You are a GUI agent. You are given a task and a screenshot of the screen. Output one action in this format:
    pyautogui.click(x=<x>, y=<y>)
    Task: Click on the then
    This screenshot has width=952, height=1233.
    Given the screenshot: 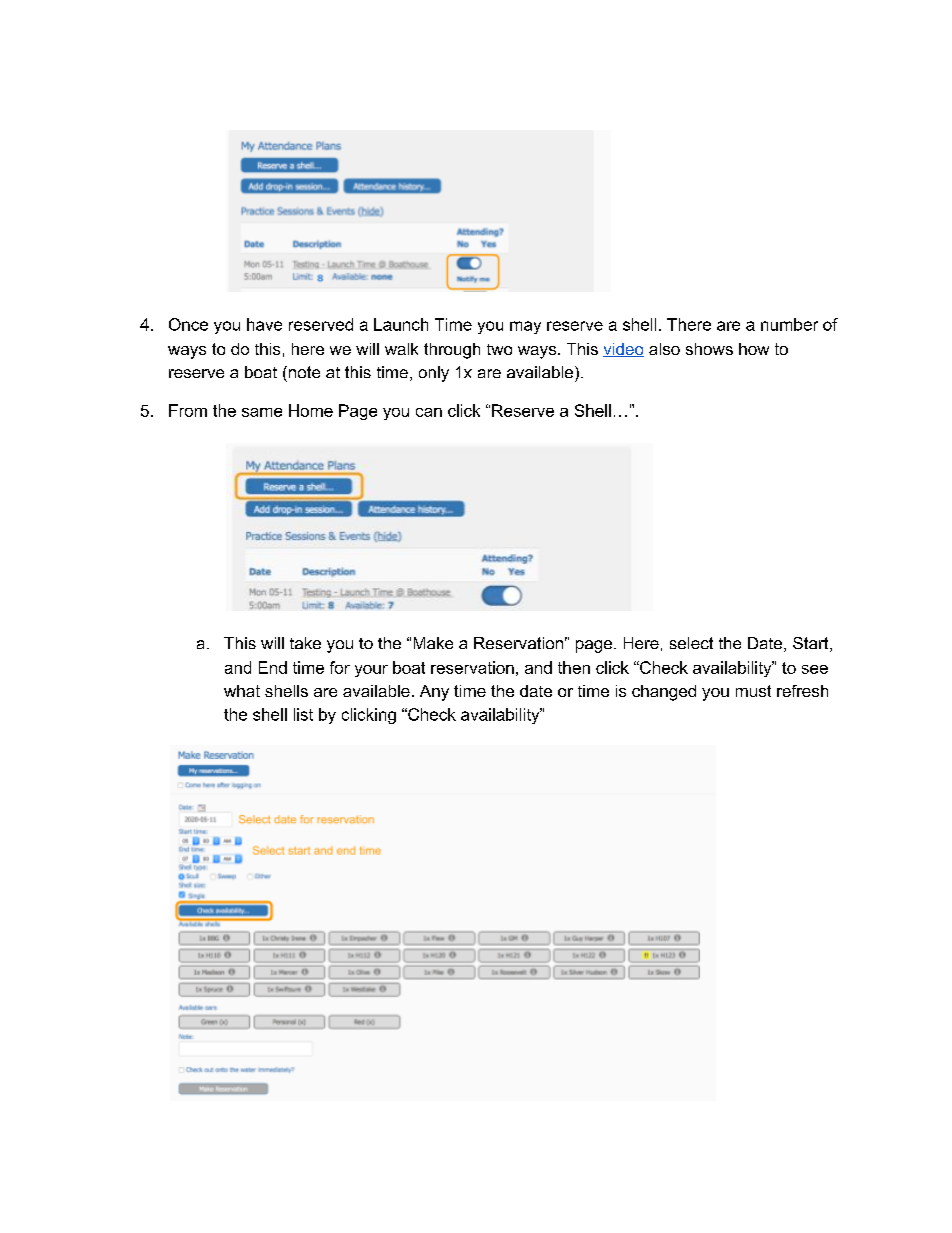 What is the action you would take?
    pyautogui.click(x=574, y=667)
